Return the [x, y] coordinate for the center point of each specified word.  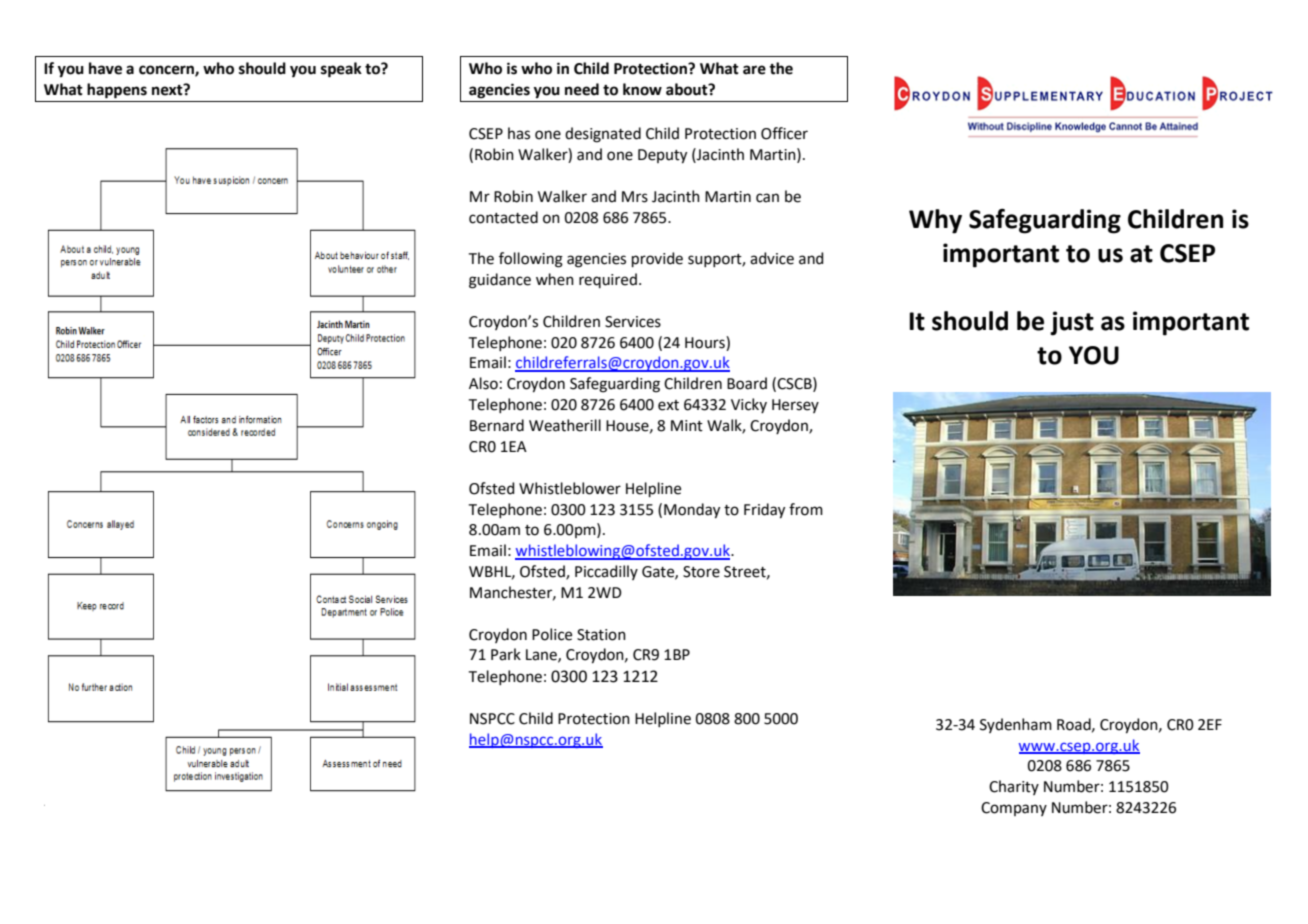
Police [552, 634]
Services [633, 322]
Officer [784, 133]
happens [117, 91]
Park [506, 654]
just [1072, 323]
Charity [1014, 787]
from [806, 509]
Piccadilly [606, 572]
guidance [500, 281]
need [582, 89]
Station [601, 635]
